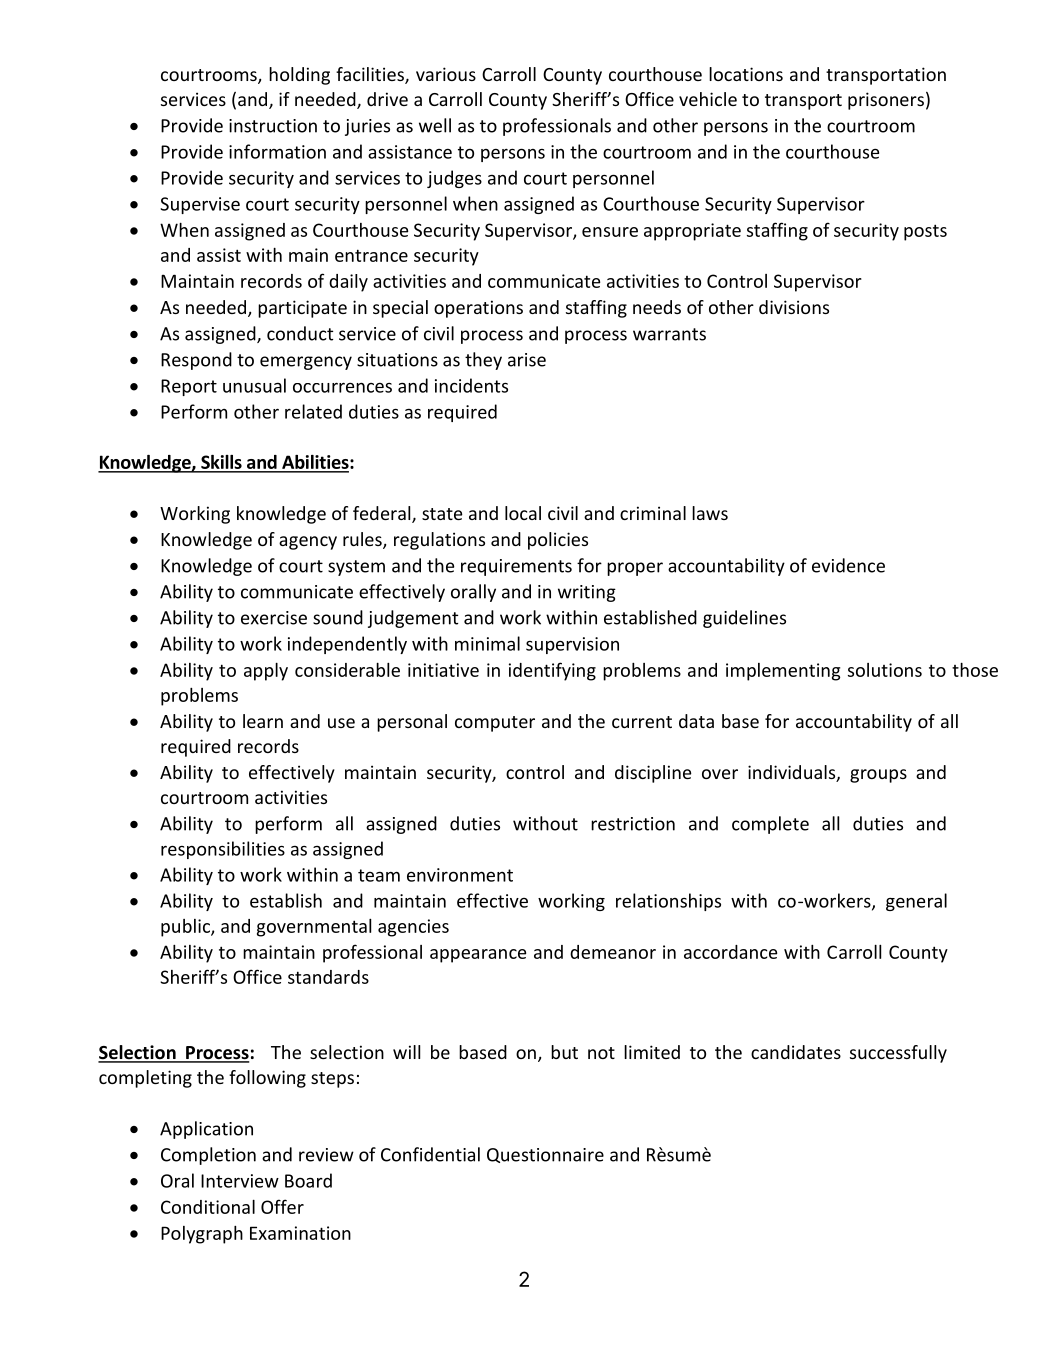 The image size is (1046, 1354). I want to click on groups, so click(878, 776).
